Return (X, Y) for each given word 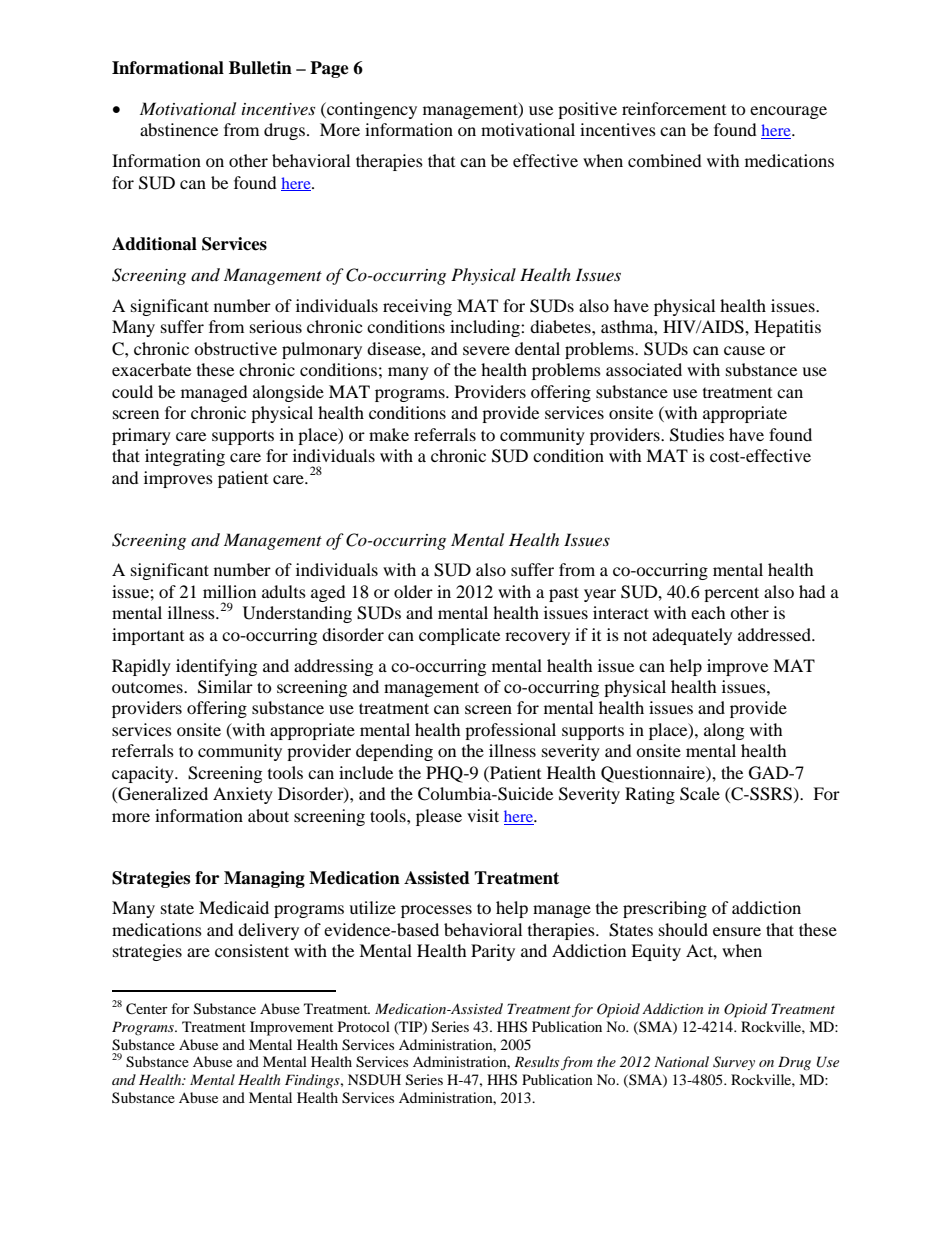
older (413, 591)
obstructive (235, 348)
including (486, 328)
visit (483, 815)
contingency (371, 110)
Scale (700, 794)
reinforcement (674, 108)
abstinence (179, 129)
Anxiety (243, 795)
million (229, 591)
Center (147, 1009)
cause (744, 350)
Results (536, 1061)
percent (731, 594)
